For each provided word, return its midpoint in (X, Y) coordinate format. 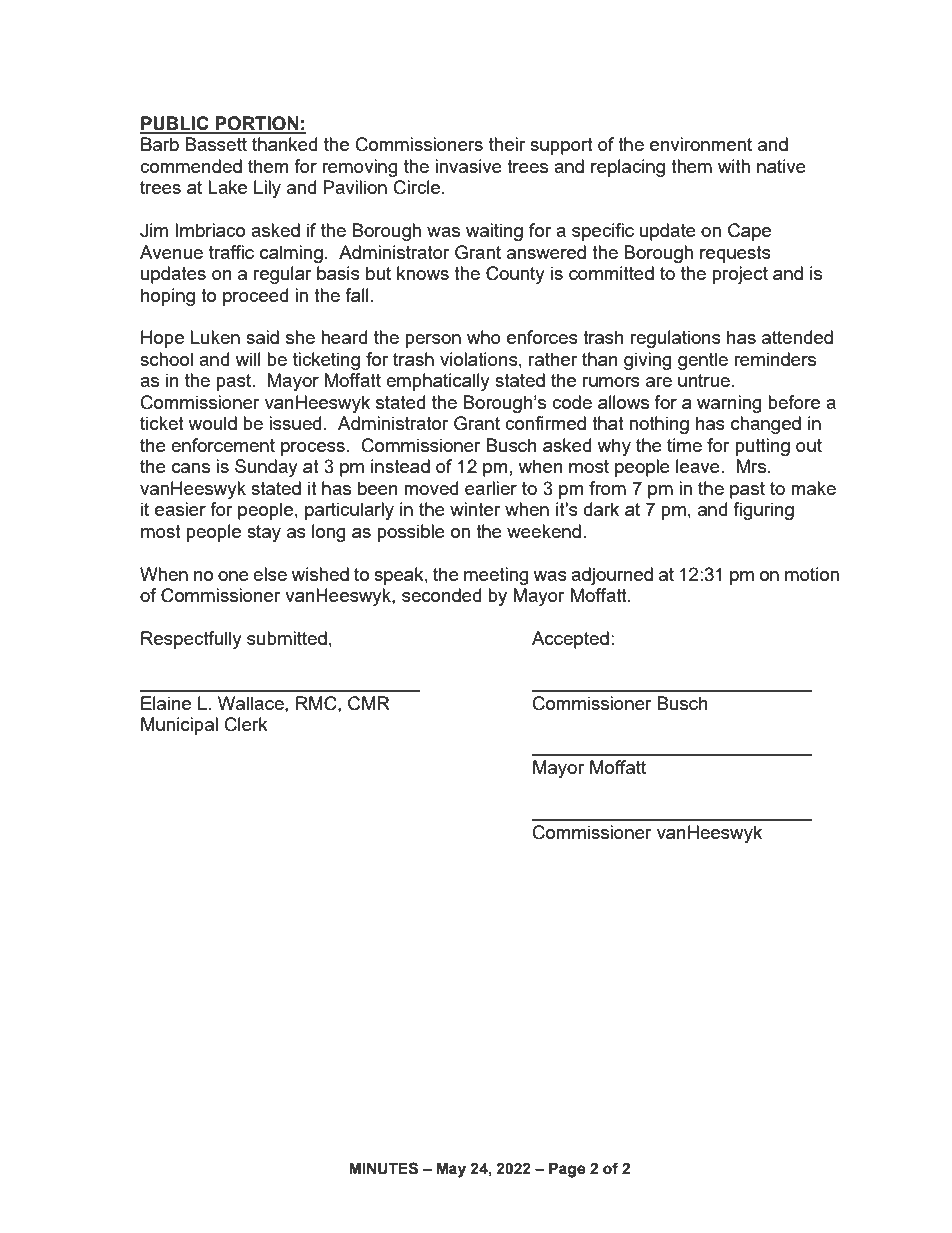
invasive (468, 166)
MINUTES (383, 1168)
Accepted (570, 640)
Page (567, 1170)
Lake (227, 187)
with (734, 166)
